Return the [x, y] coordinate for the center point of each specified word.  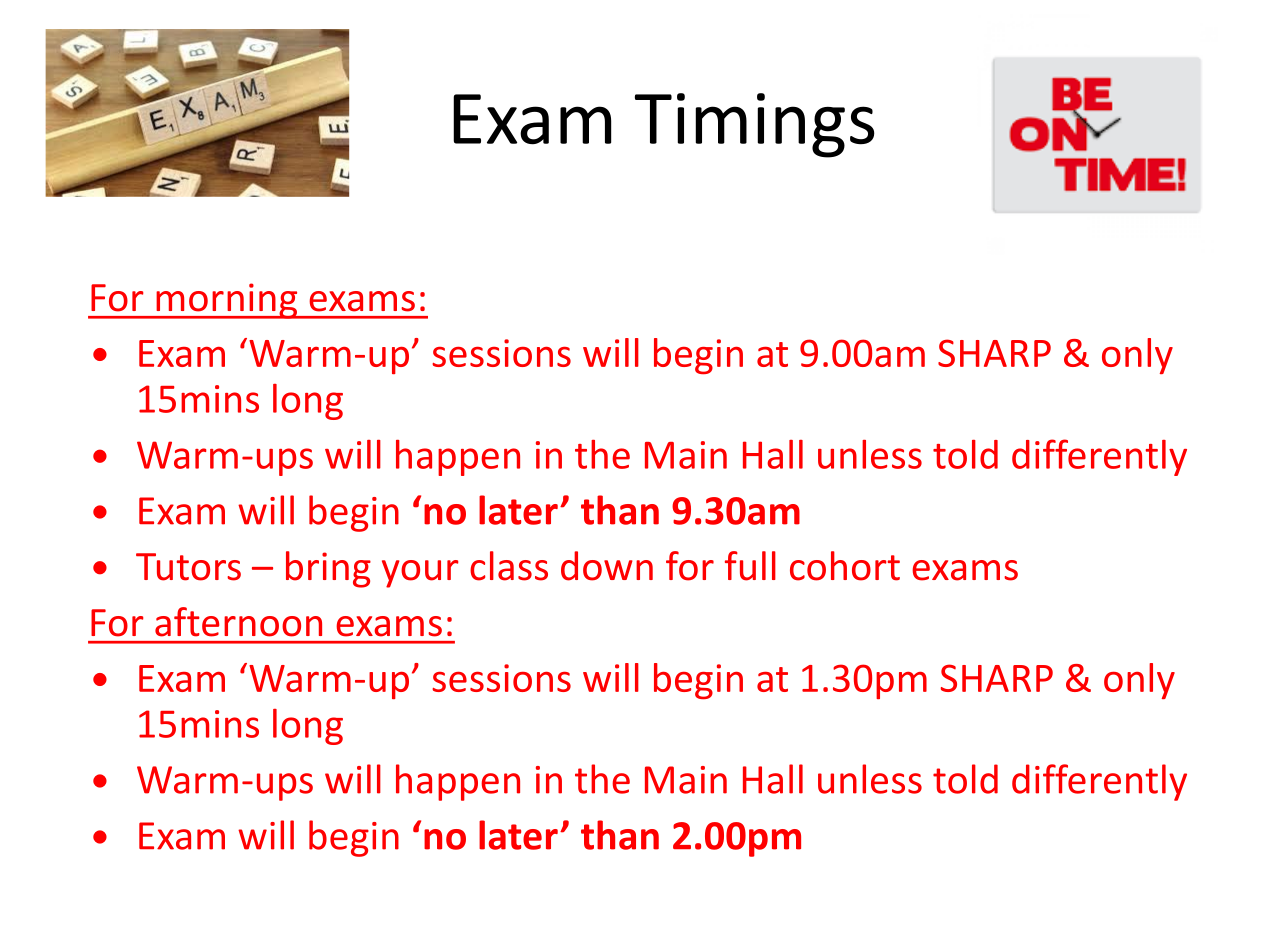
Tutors [188, 567]
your [420, 574]
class [509, 566]
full [750, 566]
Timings [755, 125]
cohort [845, 566]
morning [227, 301]
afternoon [238, 622]
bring [328, 569]
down [607, 566]
